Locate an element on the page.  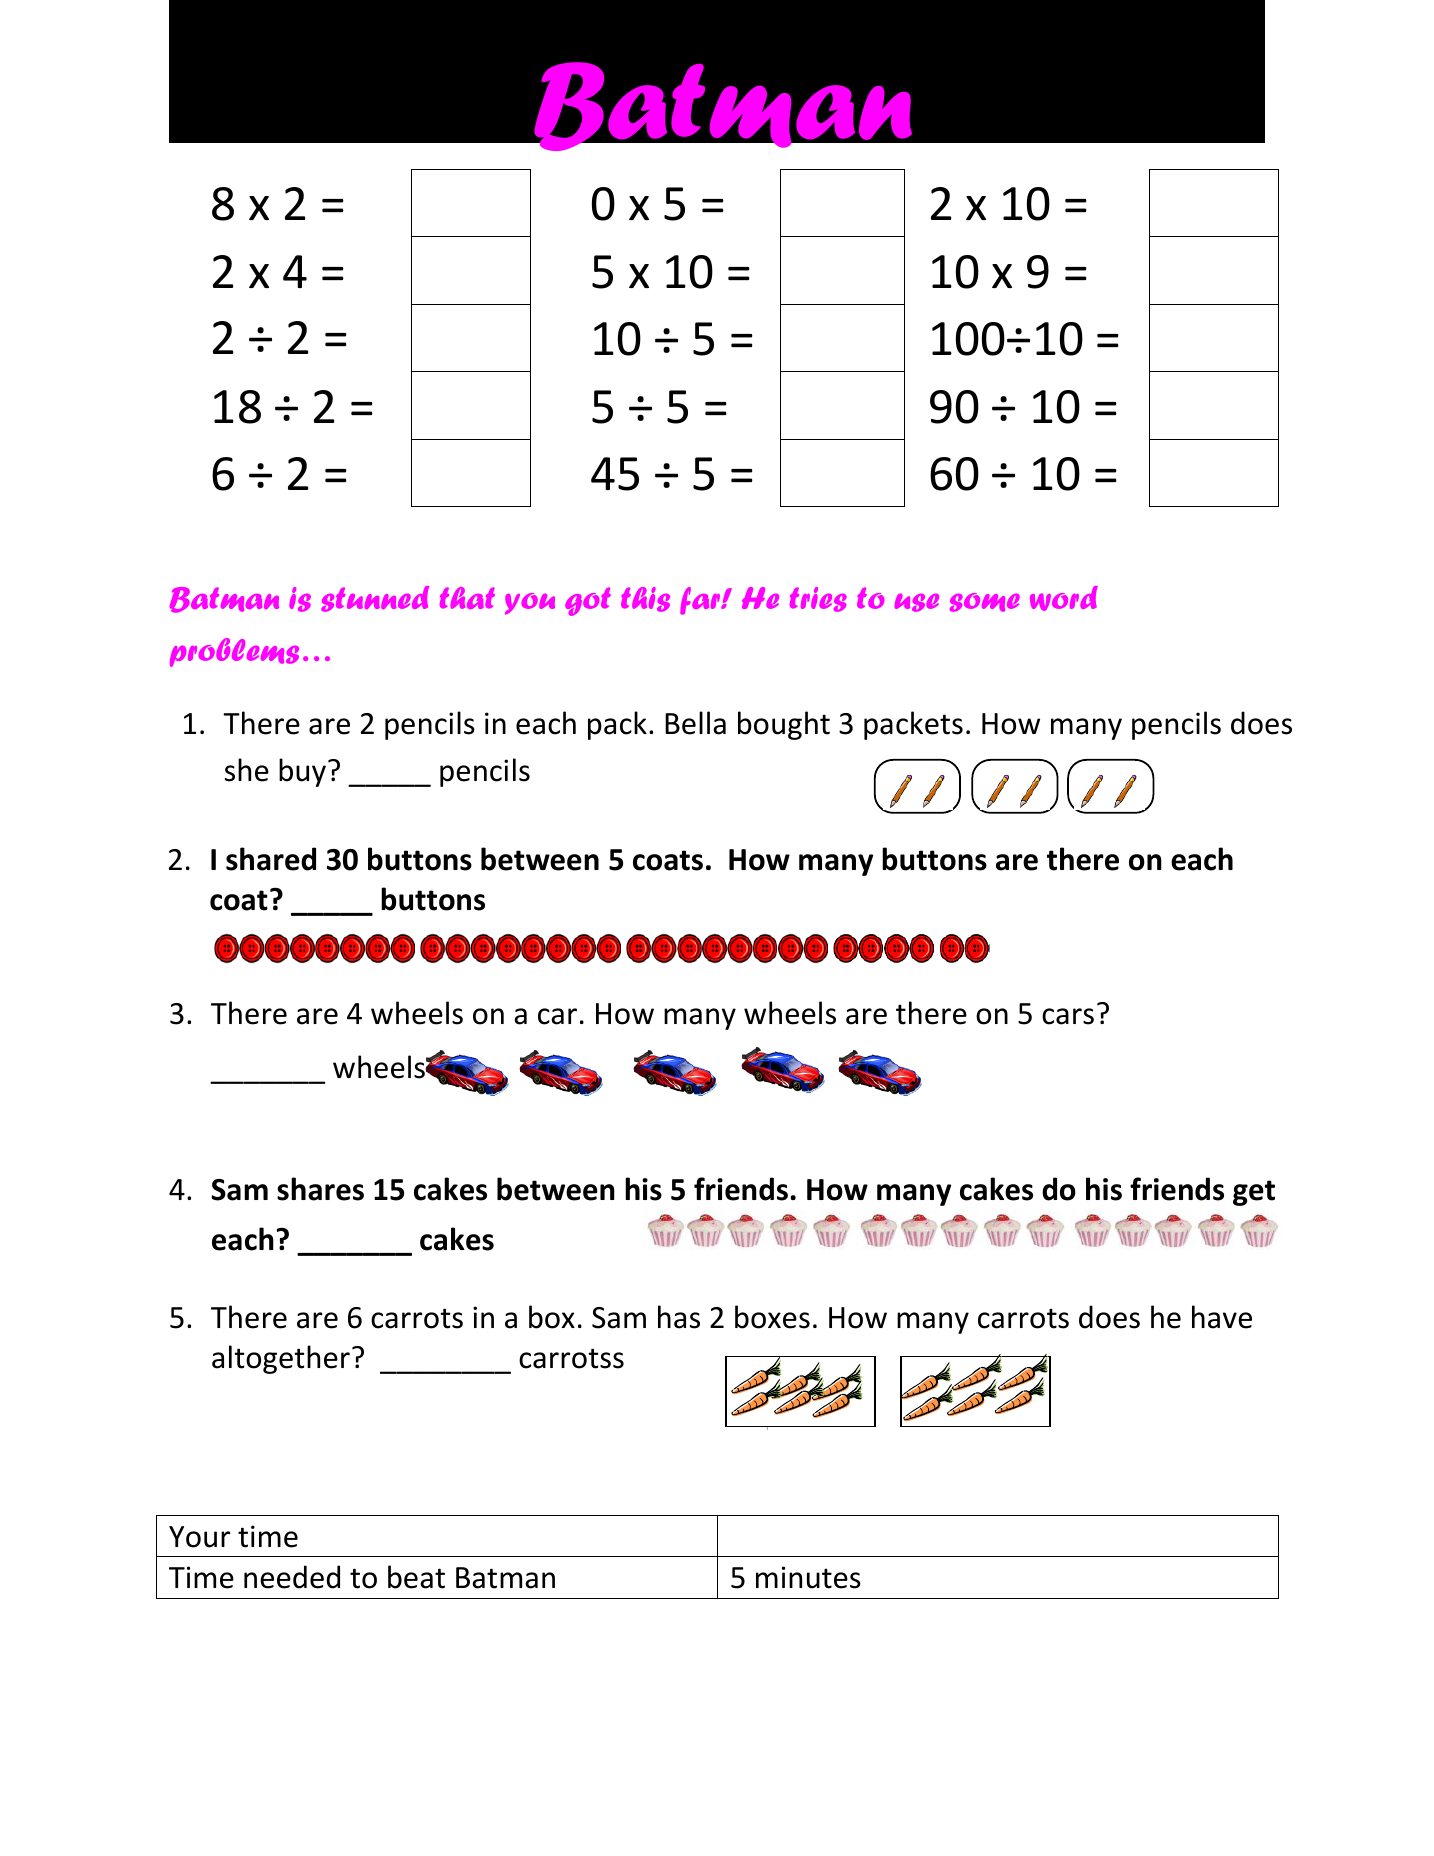
has is located at coordinates (679, 1317).
